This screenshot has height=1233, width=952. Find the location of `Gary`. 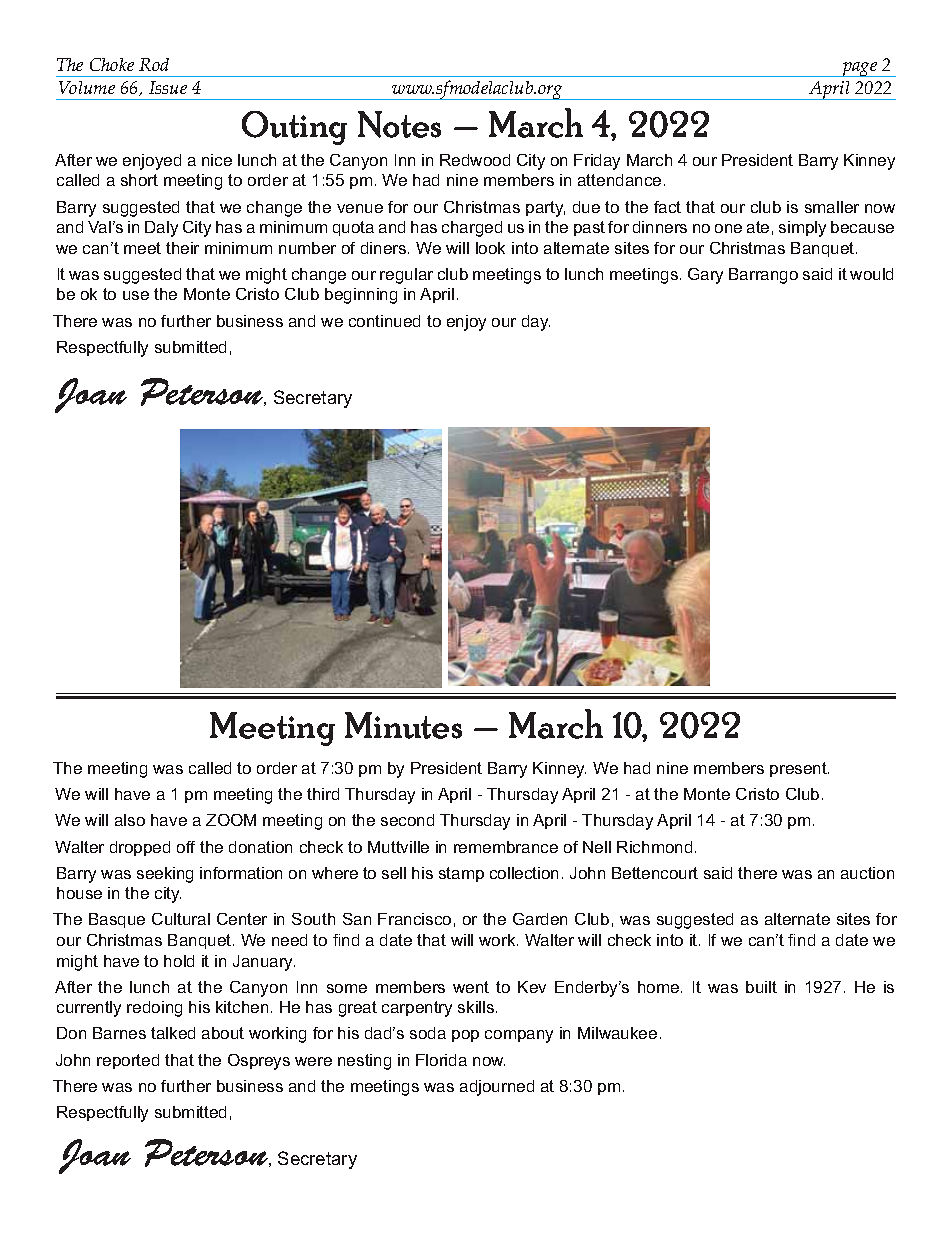

Gary is located at coordinates (705, 276).
